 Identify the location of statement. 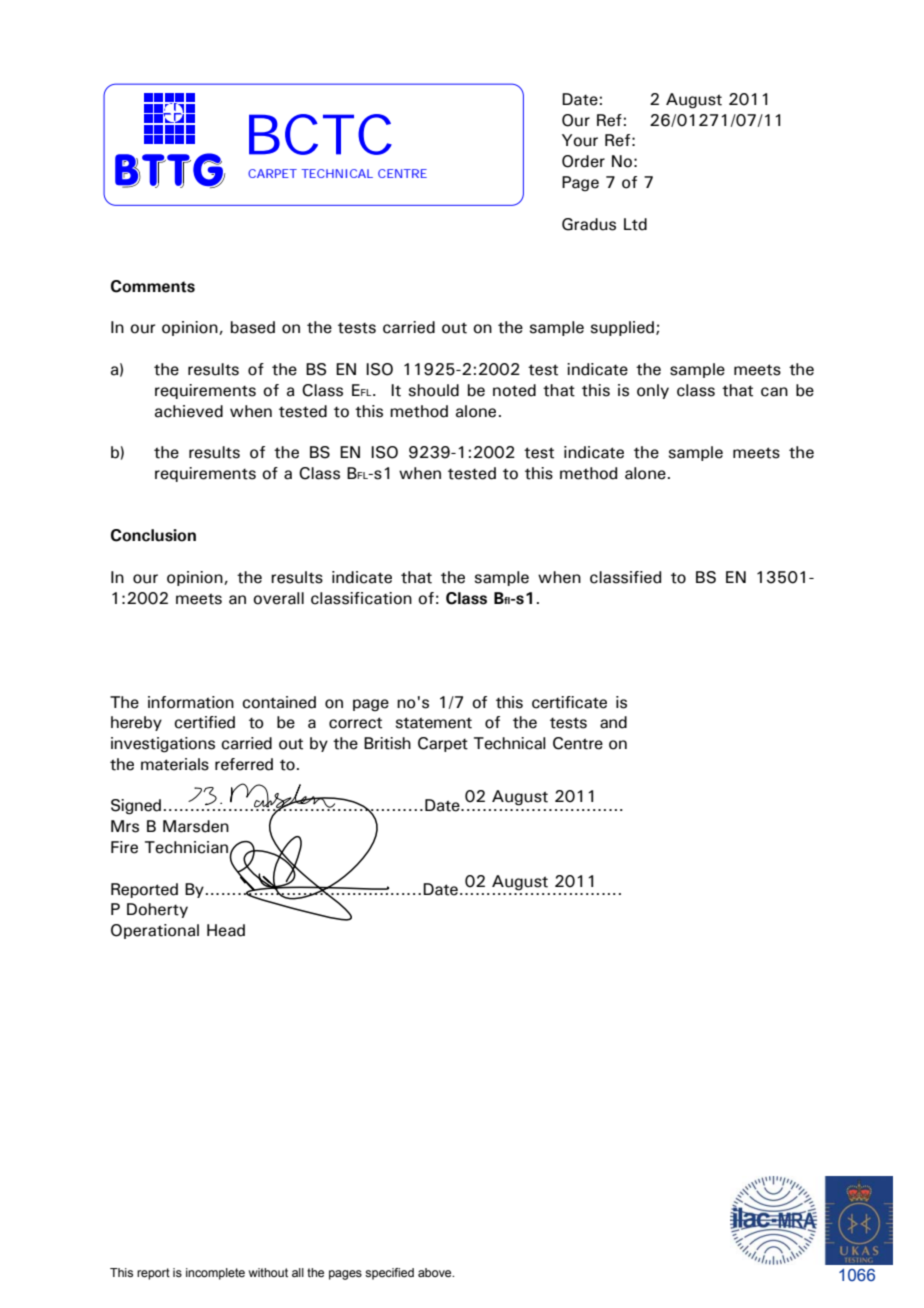
(434, 723).
